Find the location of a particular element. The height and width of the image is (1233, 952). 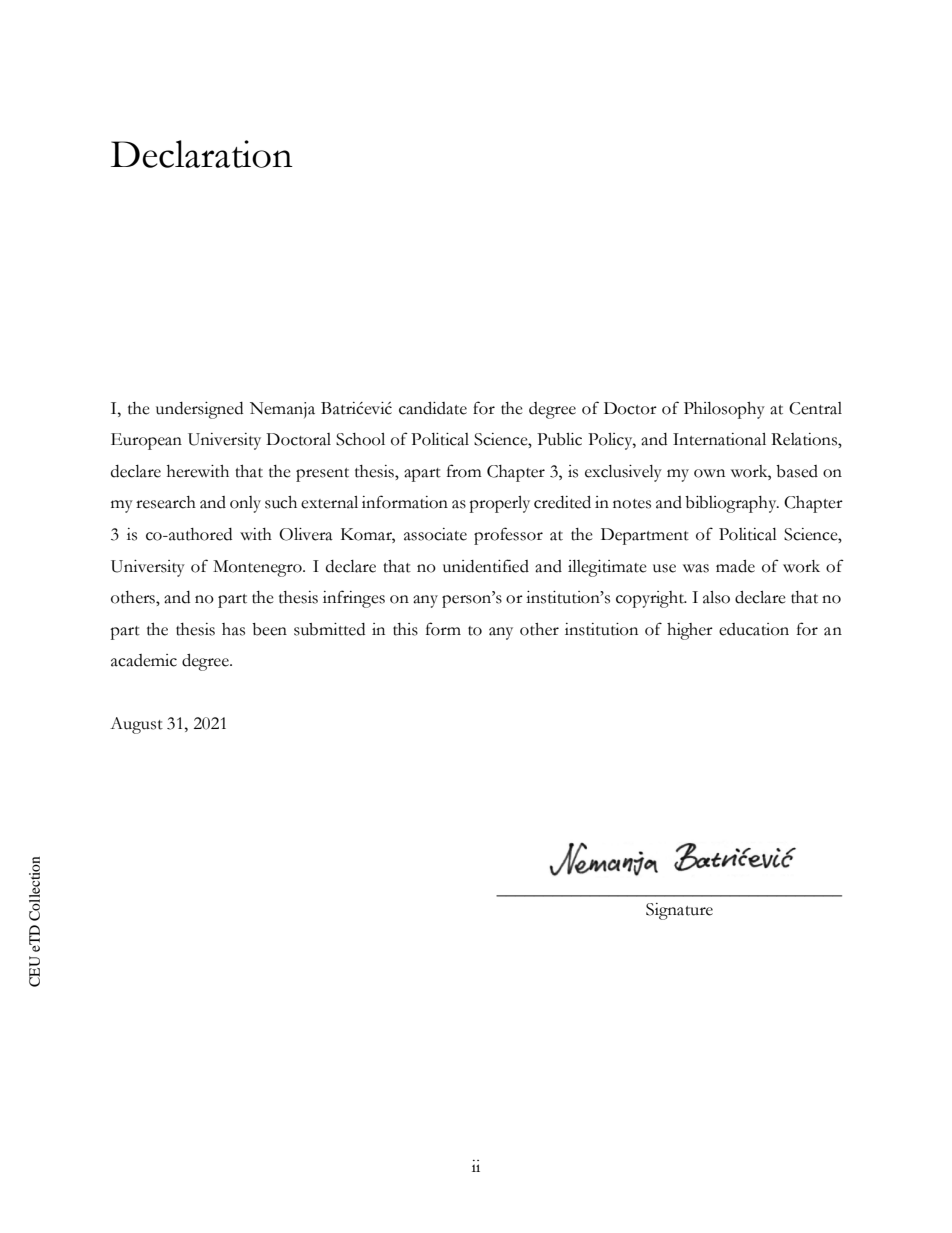

professor is located at coordinates (508, 536).
